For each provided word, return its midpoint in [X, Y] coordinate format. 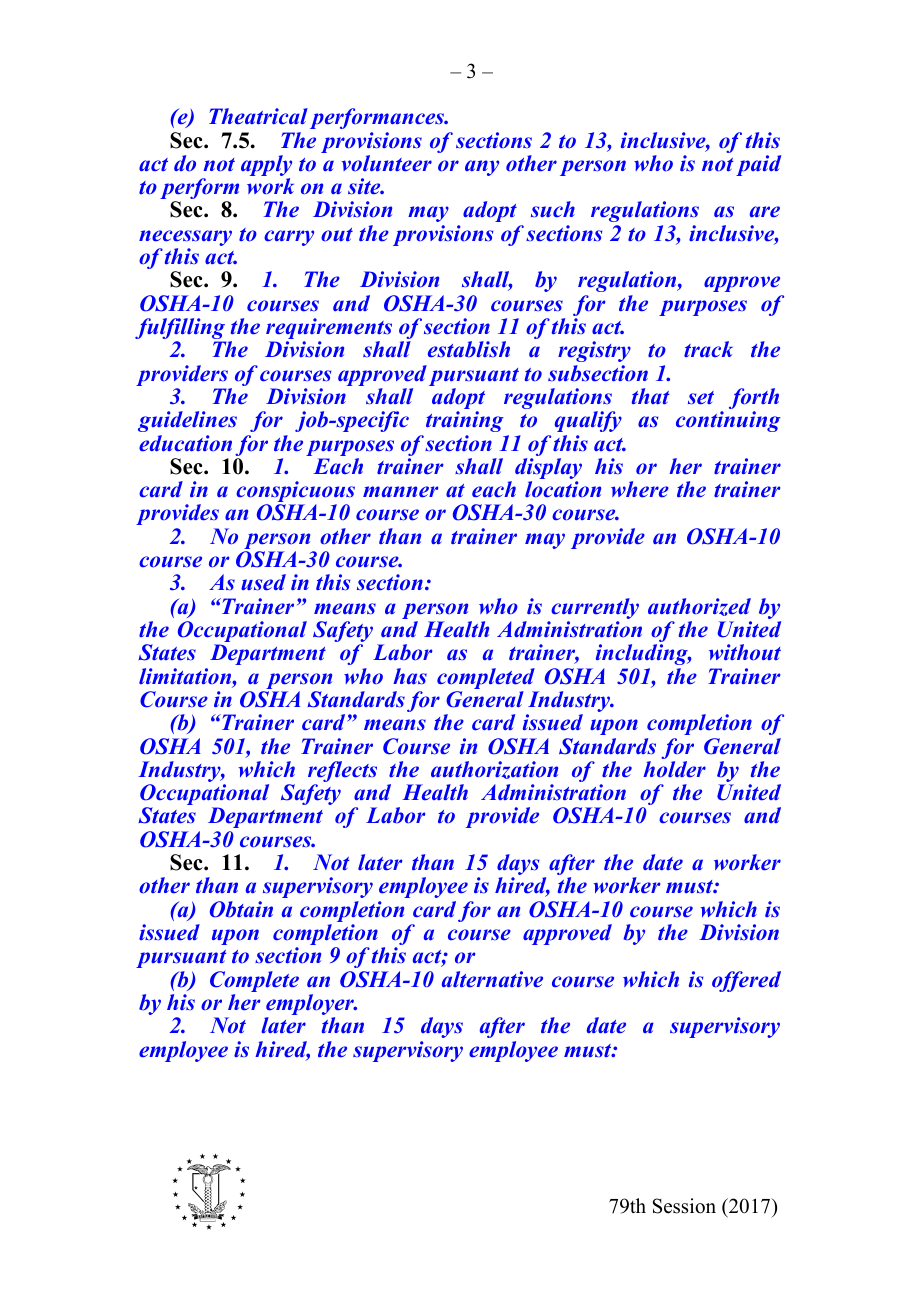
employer [311, 1006]
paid [758, 165]
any [482, 168]
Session [684, 1206]
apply [266, 167]
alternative [492, 979]
